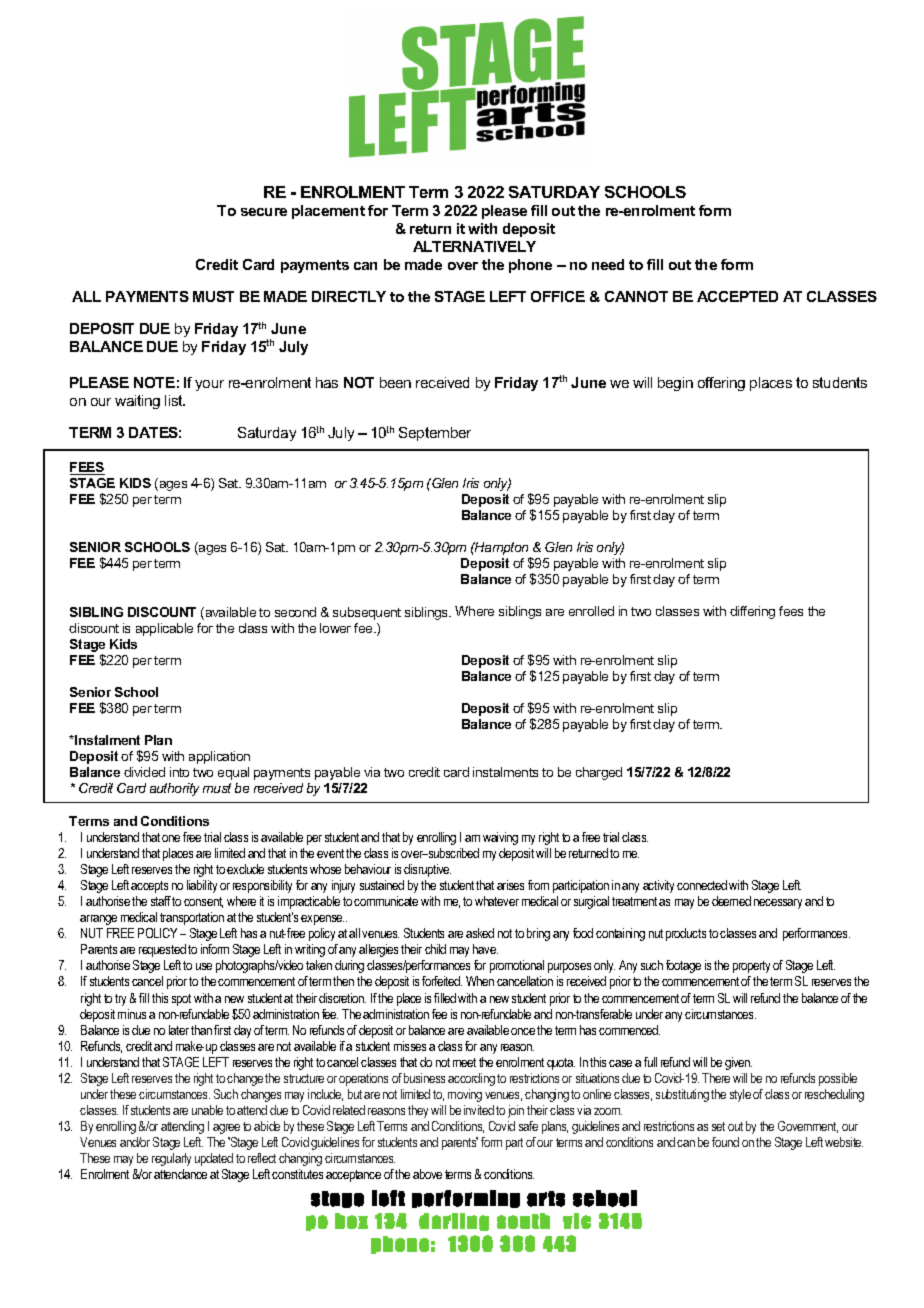 The height and width of the screenshot is (1308, 924). Describe the element at coordinates (171, 1159) in the screenshot. I see `regularly` at that location.
